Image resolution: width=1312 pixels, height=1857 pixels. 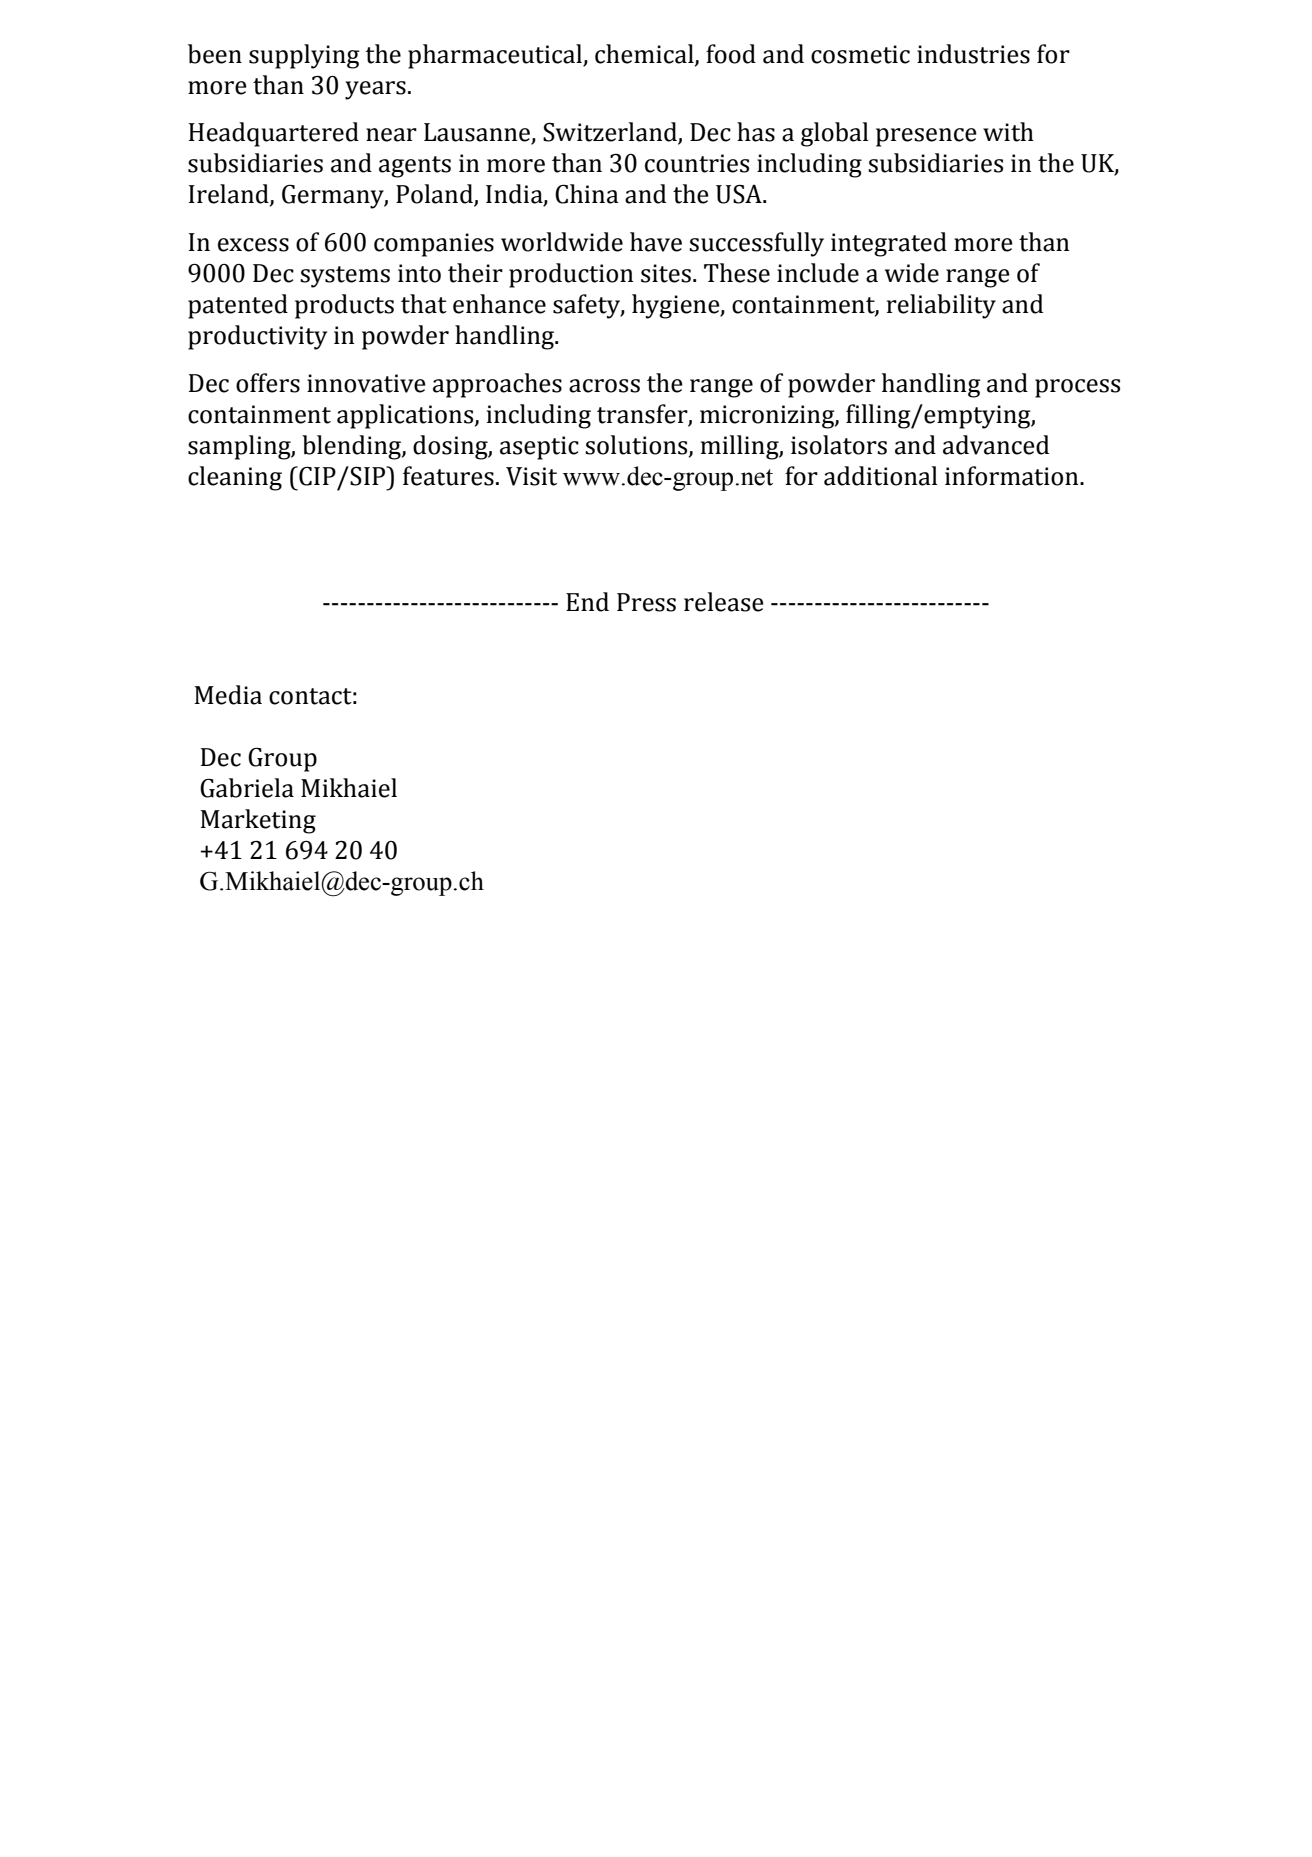 I want to click on reliability, so click(x=941, y=306).
